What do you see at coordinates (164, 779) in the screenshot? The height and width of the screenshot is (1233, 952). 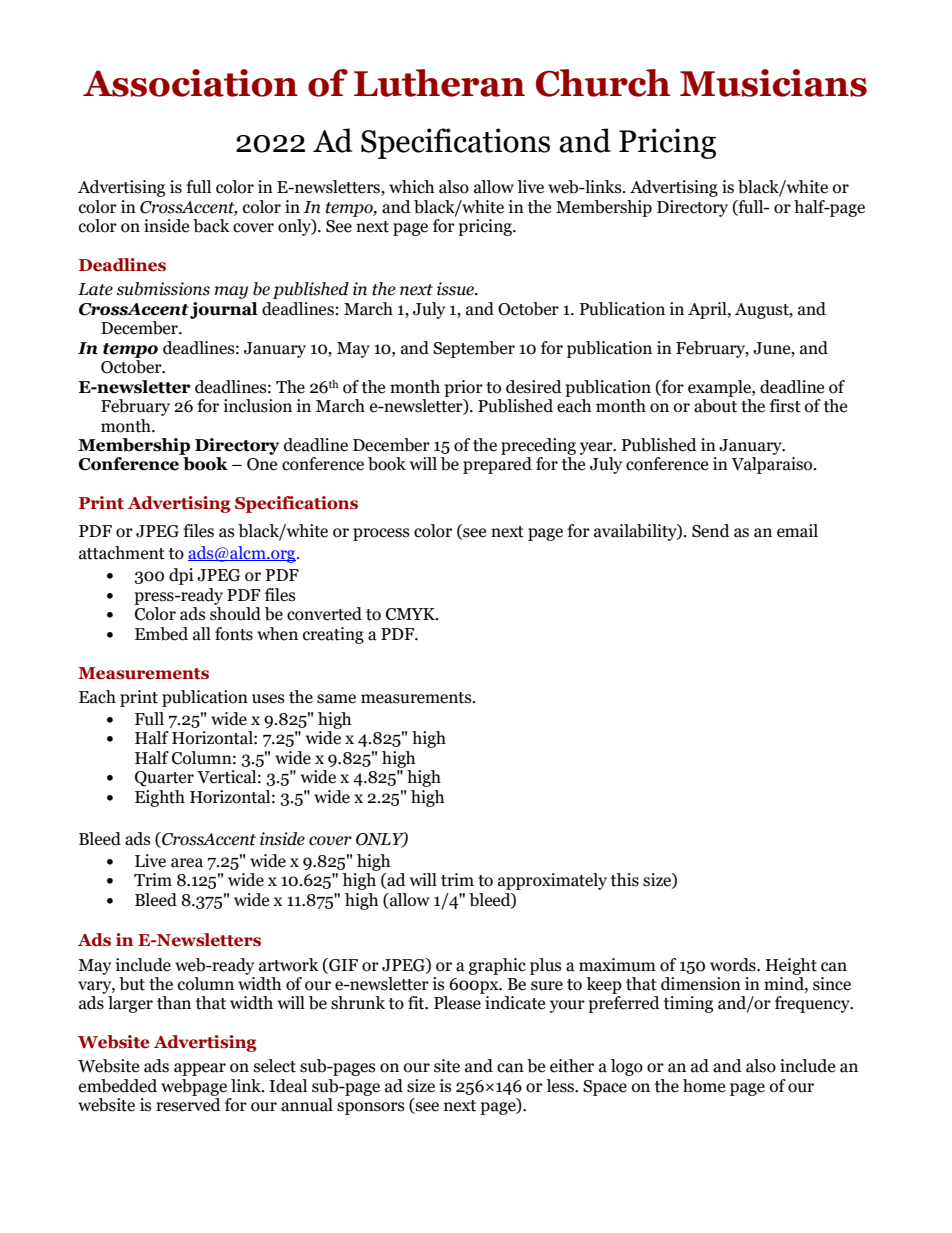 I see `Quarter` at bounding box center [164, 779].
